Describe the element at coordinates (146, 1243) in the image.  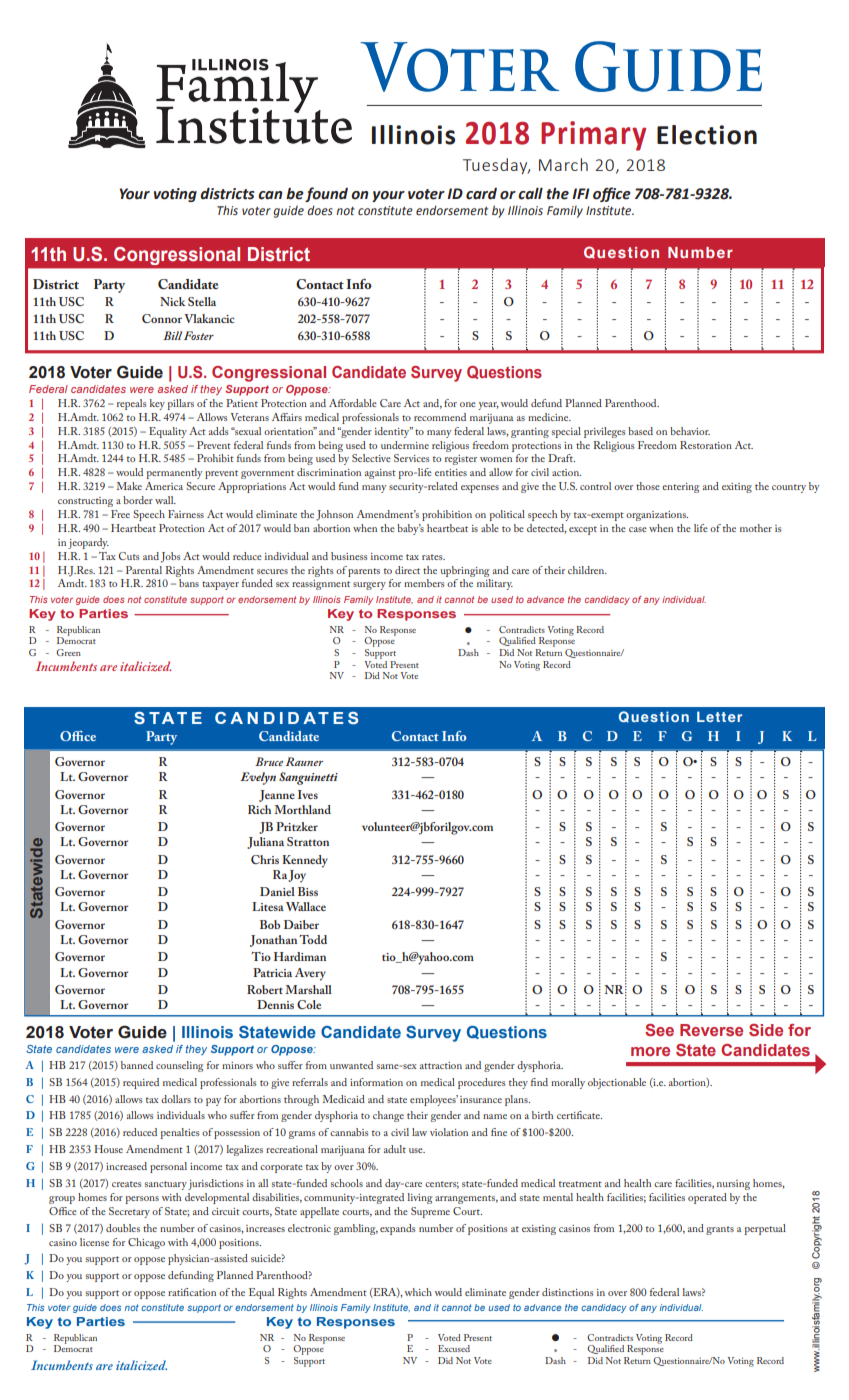
I see `Chicago` at that location.
